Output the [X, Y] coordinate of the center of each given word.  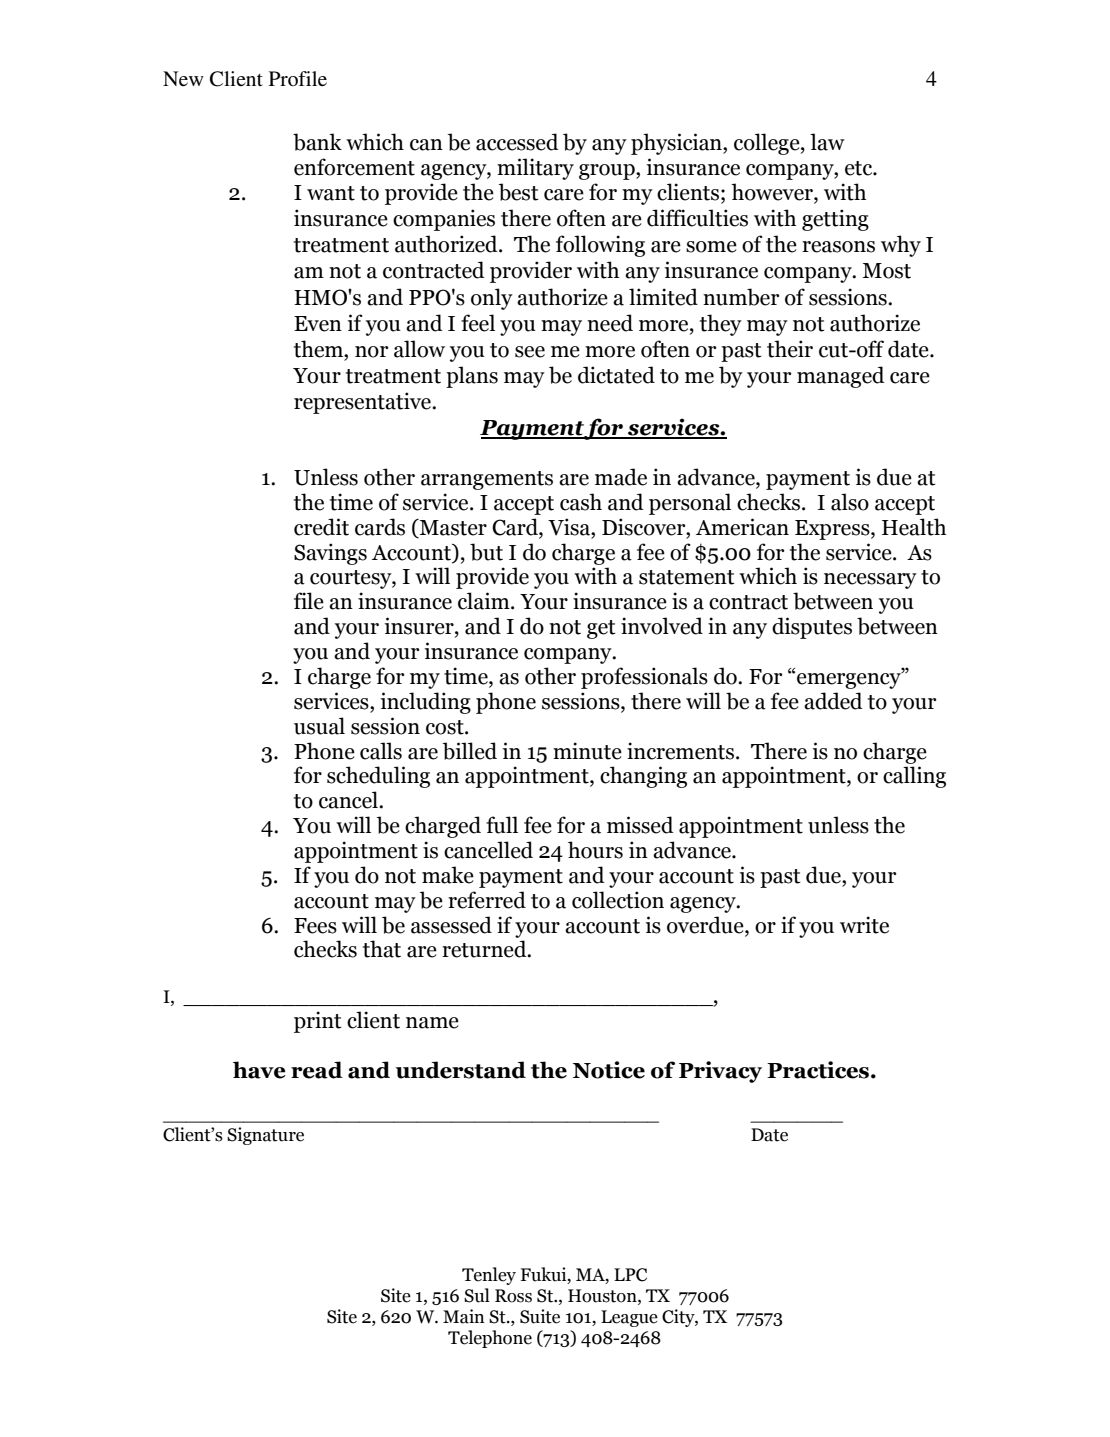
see [530, 352]
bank [317, 142]
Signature [265, 1136]
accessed [517, 142]
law [827, 142]
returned [485, 949]
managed [841, 377]
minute [587, 751]
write [864, 925]
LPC [630, 1275]
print [318, 1022]
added [833, 701]
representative [363, 403]
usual [319, 726]
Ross [513, 1296]
